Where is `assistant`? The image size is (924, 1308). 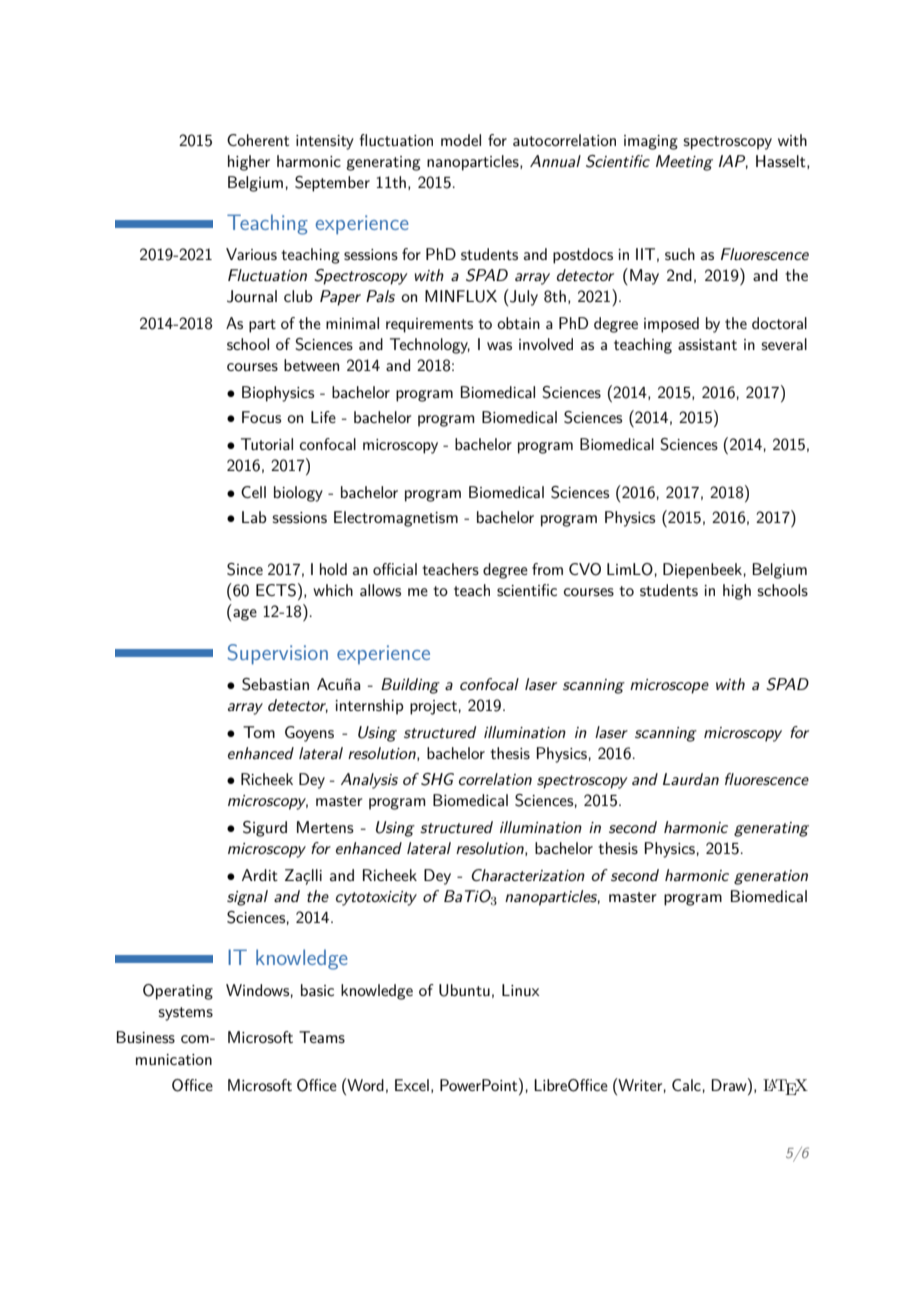 assistant is located at coordinates (707, 344).
